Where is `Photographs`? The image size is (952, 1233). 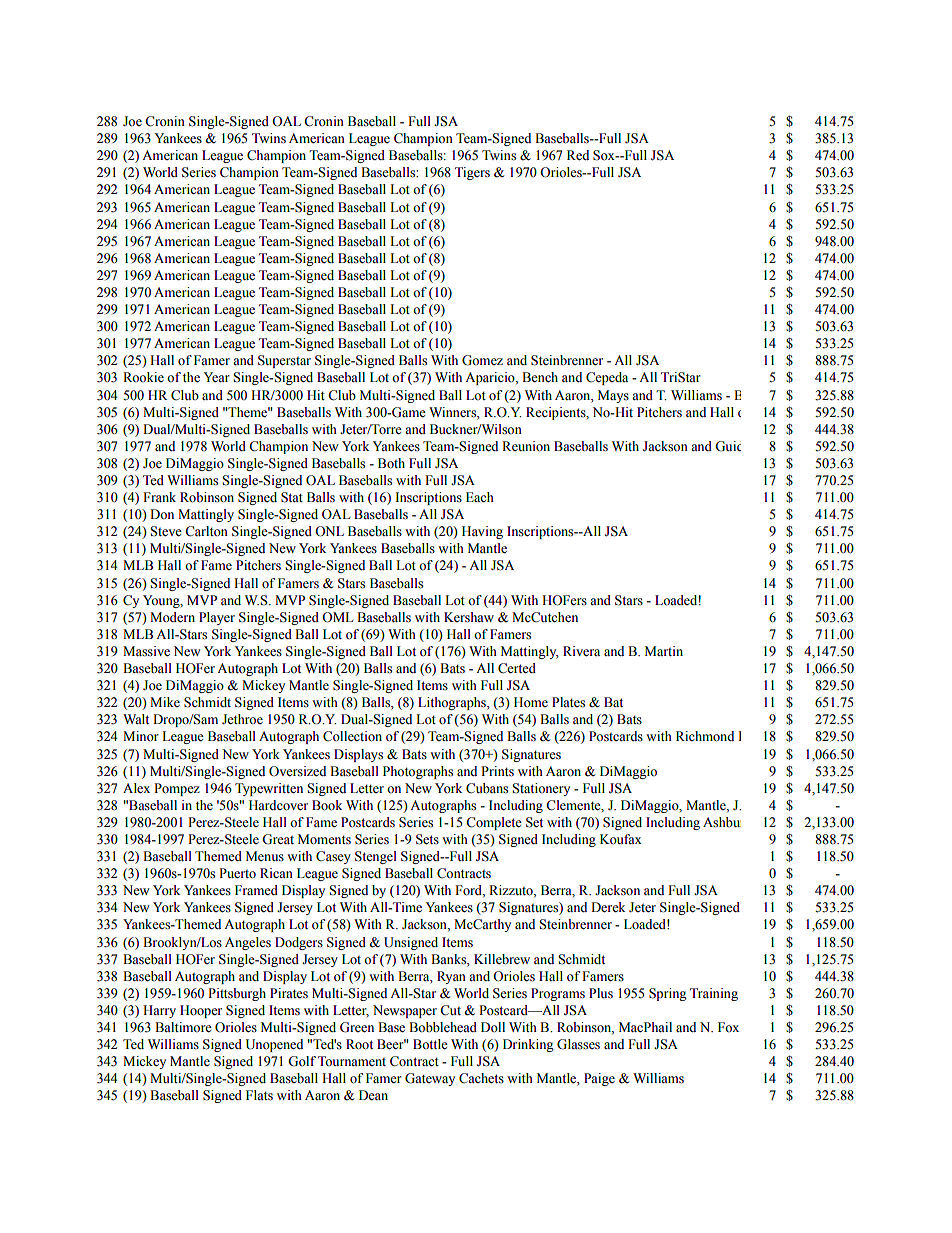
Photographs is located at coordinates (418, 772).
